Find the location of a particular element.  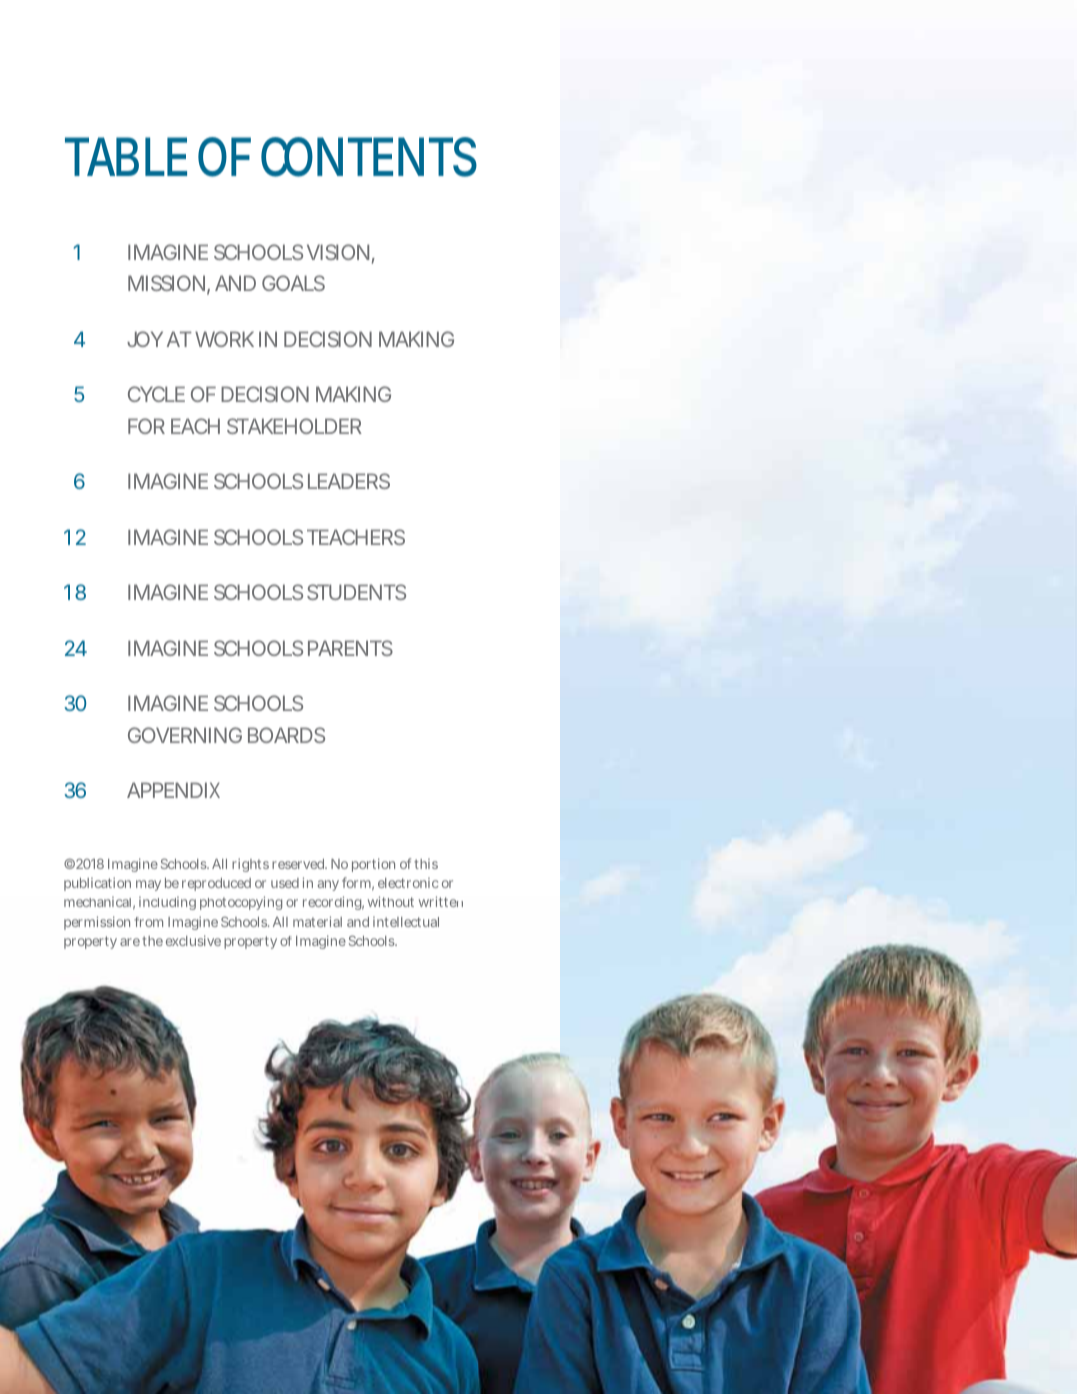

JOY is located at coordinates (145, 339).
